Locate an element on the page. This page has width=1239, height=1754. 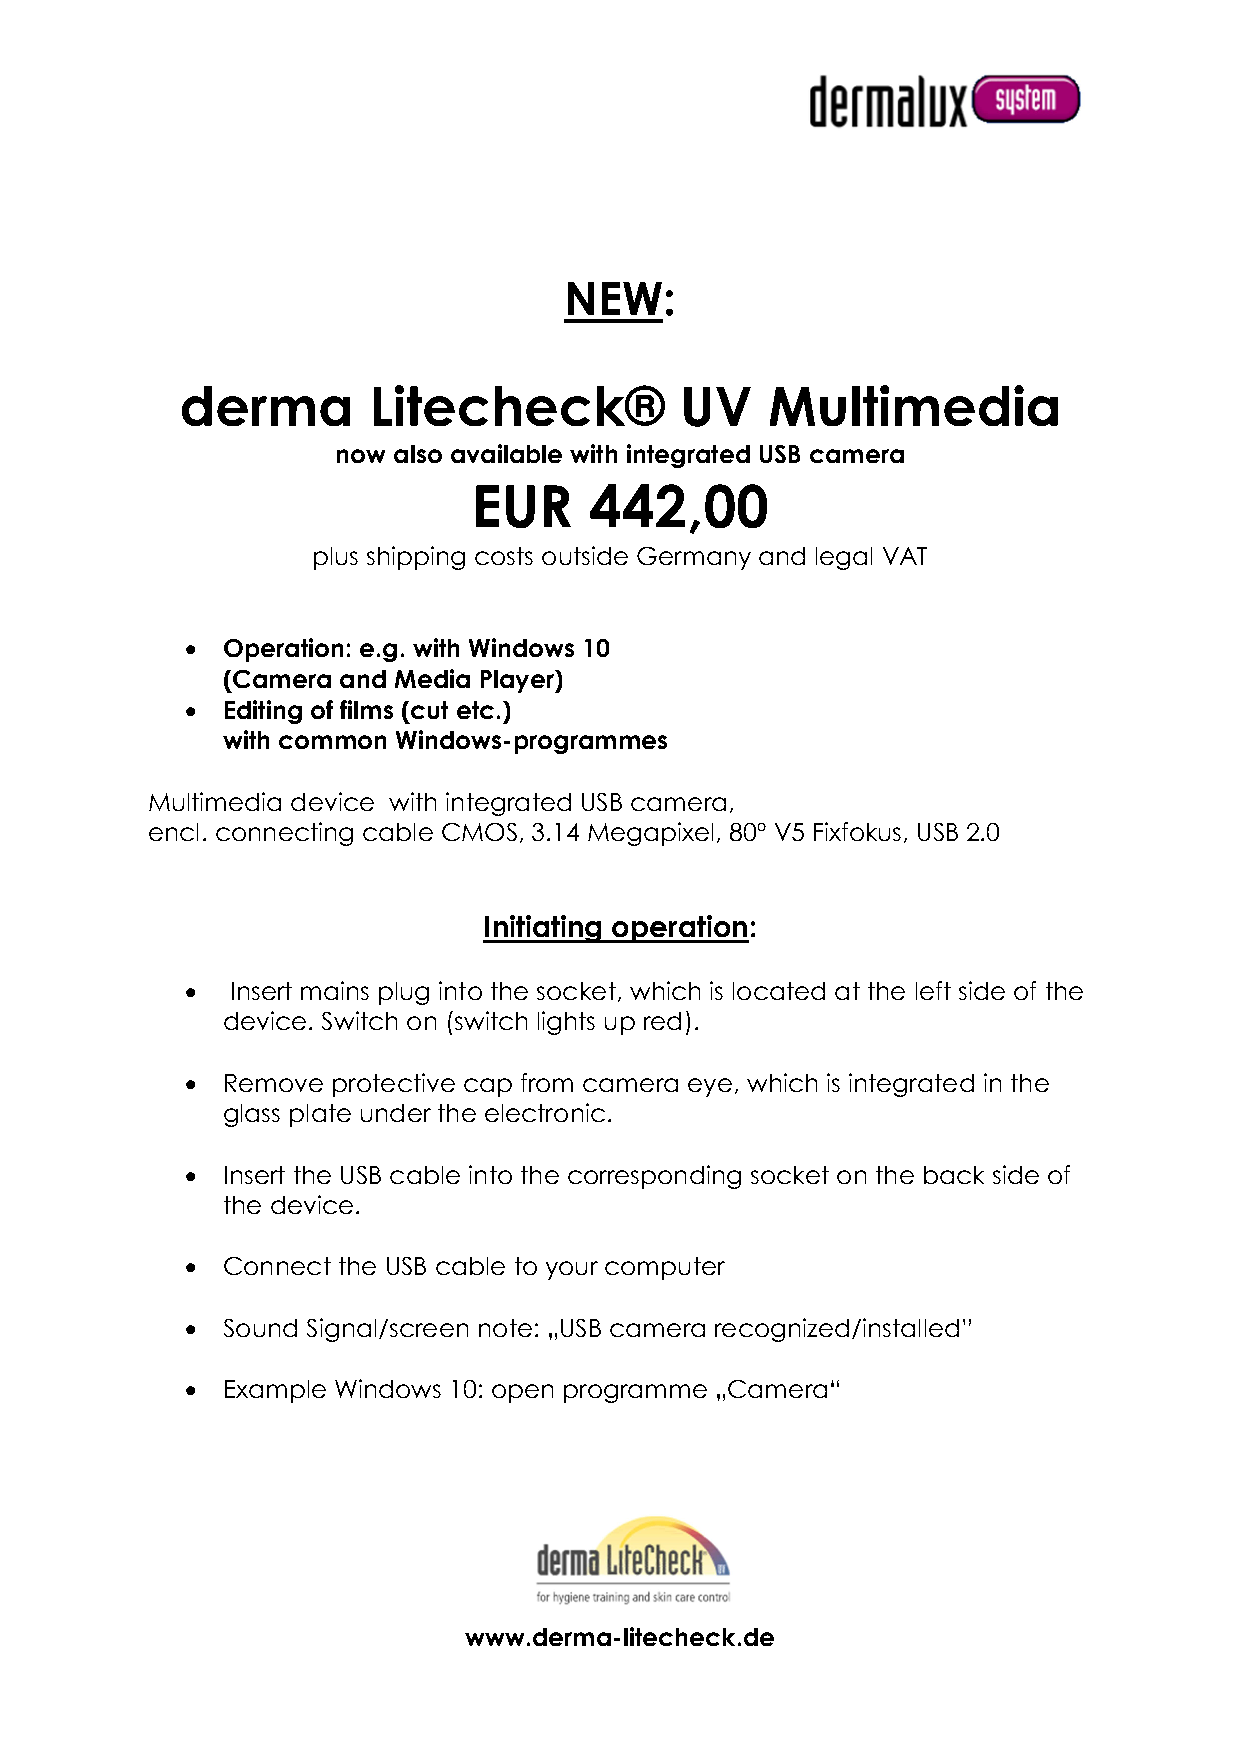
Example is located at coordinates (275, 1391).
